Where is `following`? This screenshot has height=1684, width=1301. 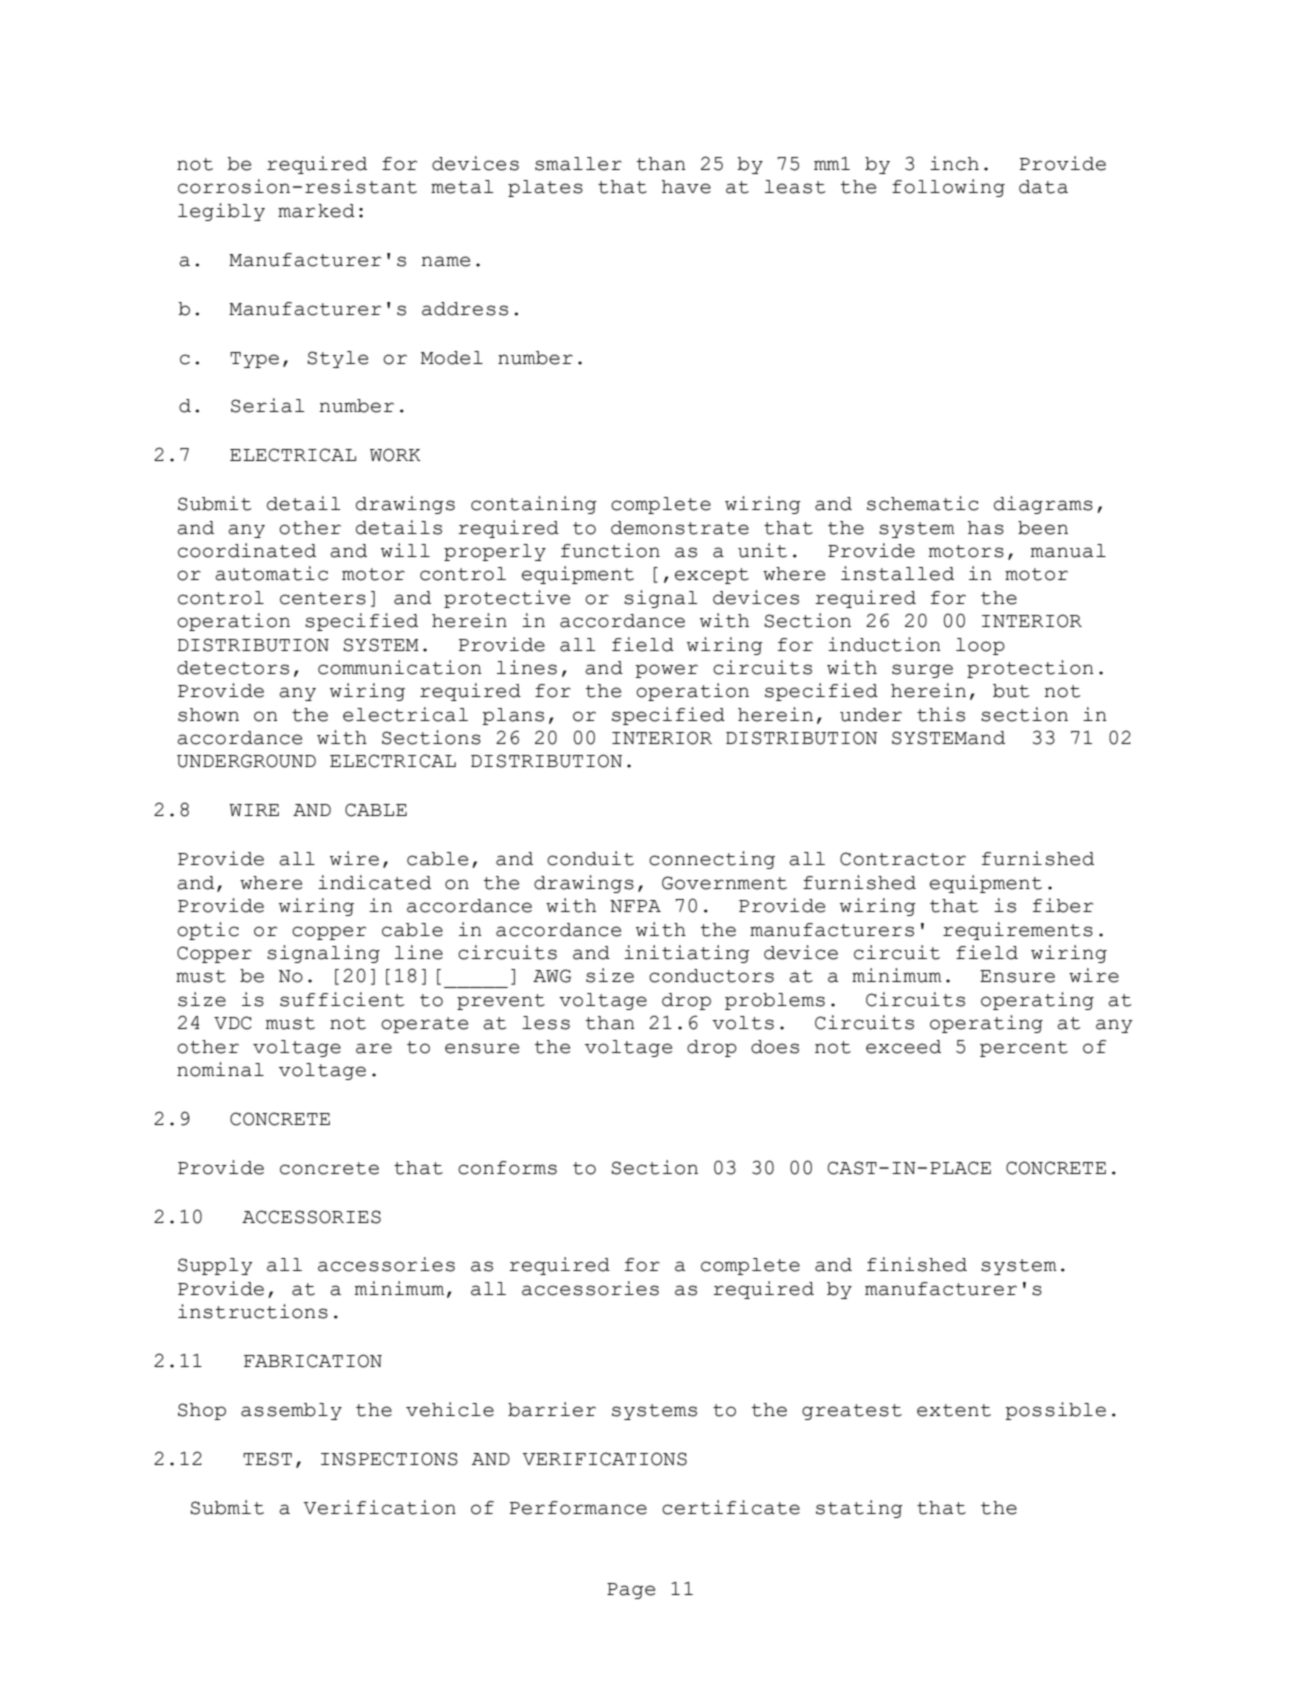
following is located at coordinates (948, 188).
